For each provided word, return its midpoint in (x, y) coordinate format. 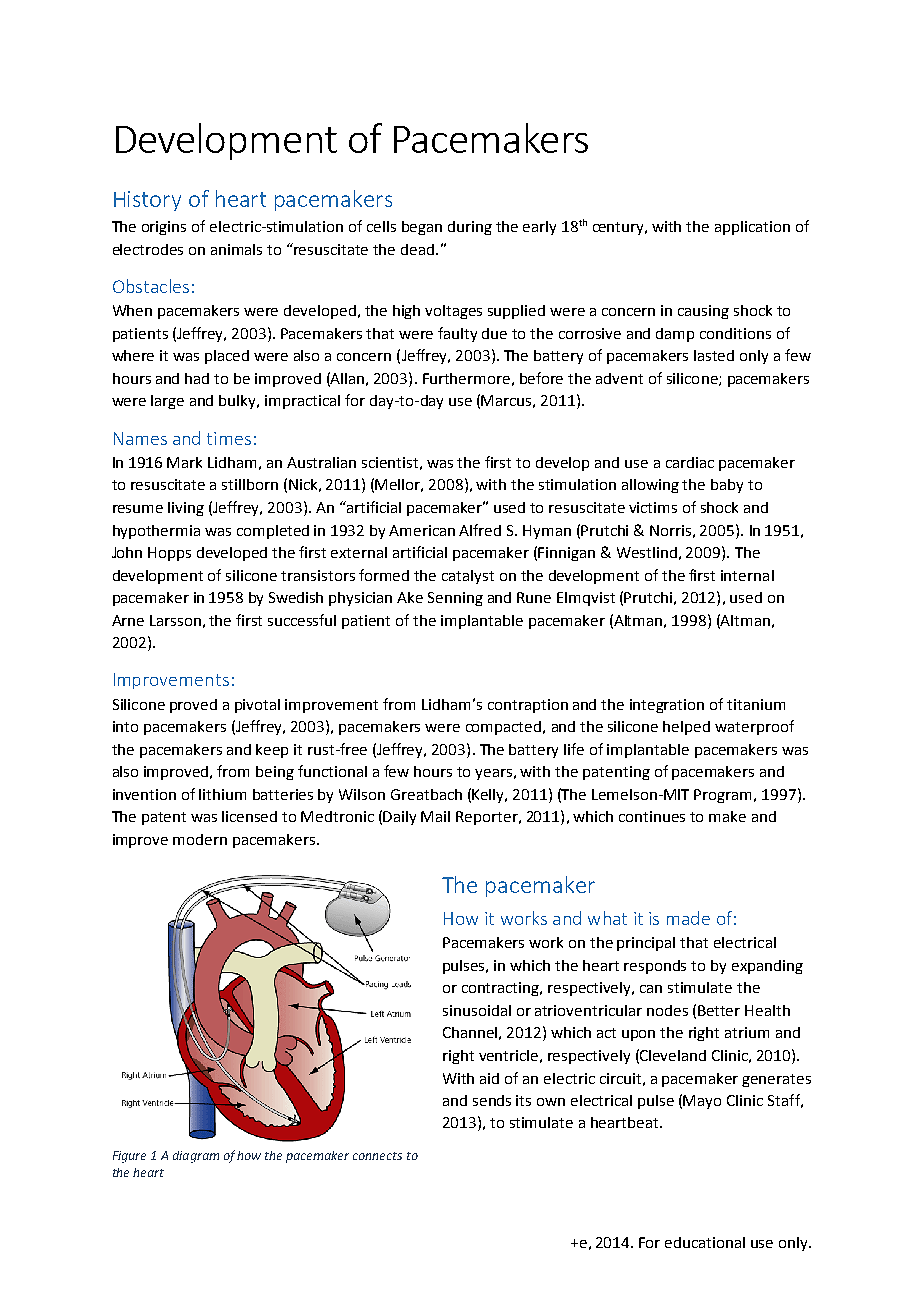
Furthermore (466, 378)
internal (747, 575)
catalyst (468, 577)
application (752, 228)
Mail (435, 816)
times (229, 438)
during (470, 228)
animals (236, 249)
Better (719, 1010)
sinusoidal (477, 1010)
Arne (128, 620)
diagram (196, 1157)
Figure (129, 1157)
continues (652, 816)
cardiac (690, 462)
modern (200, 839)
